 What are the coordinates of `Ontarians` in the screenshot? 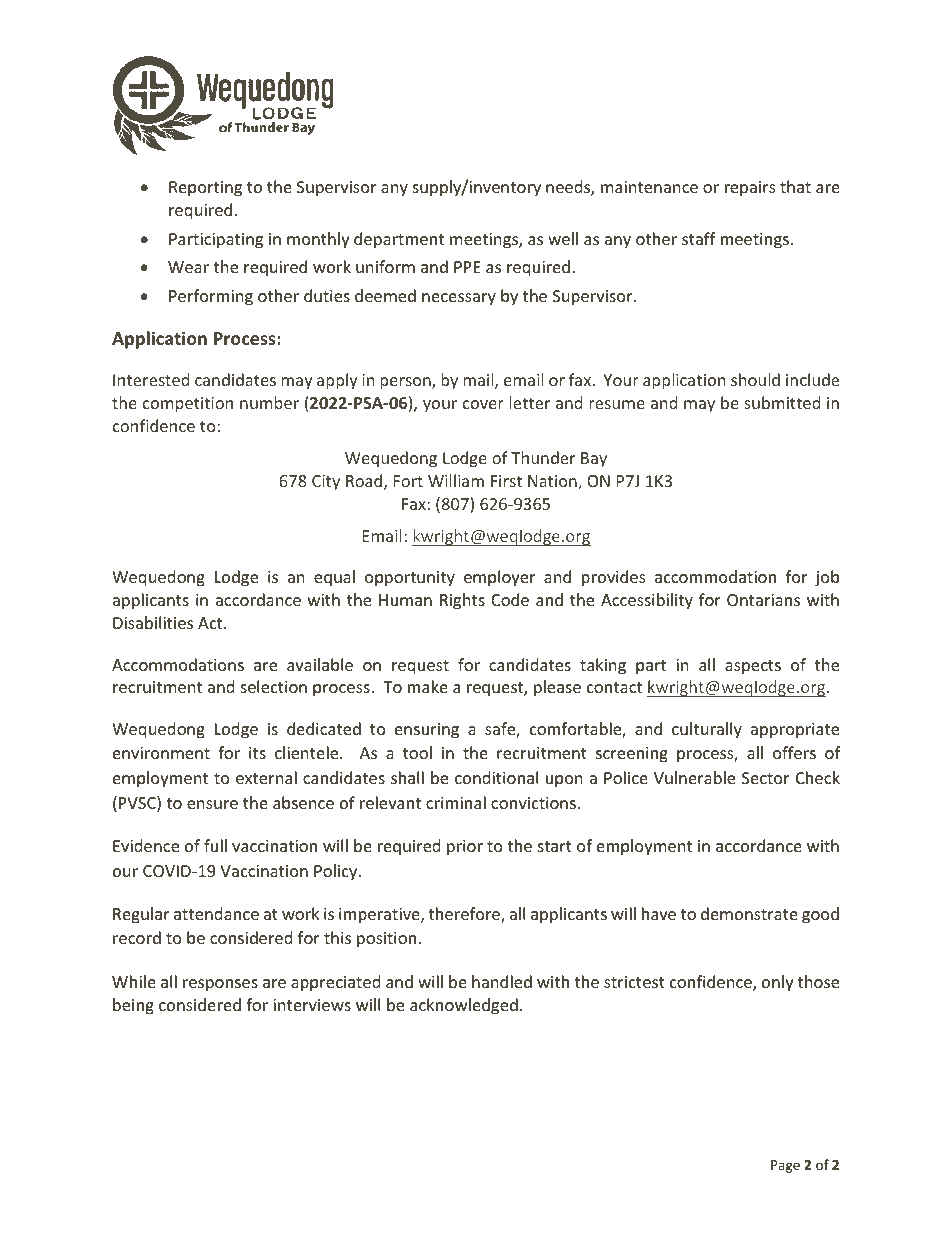 It's located at (763, 600).
